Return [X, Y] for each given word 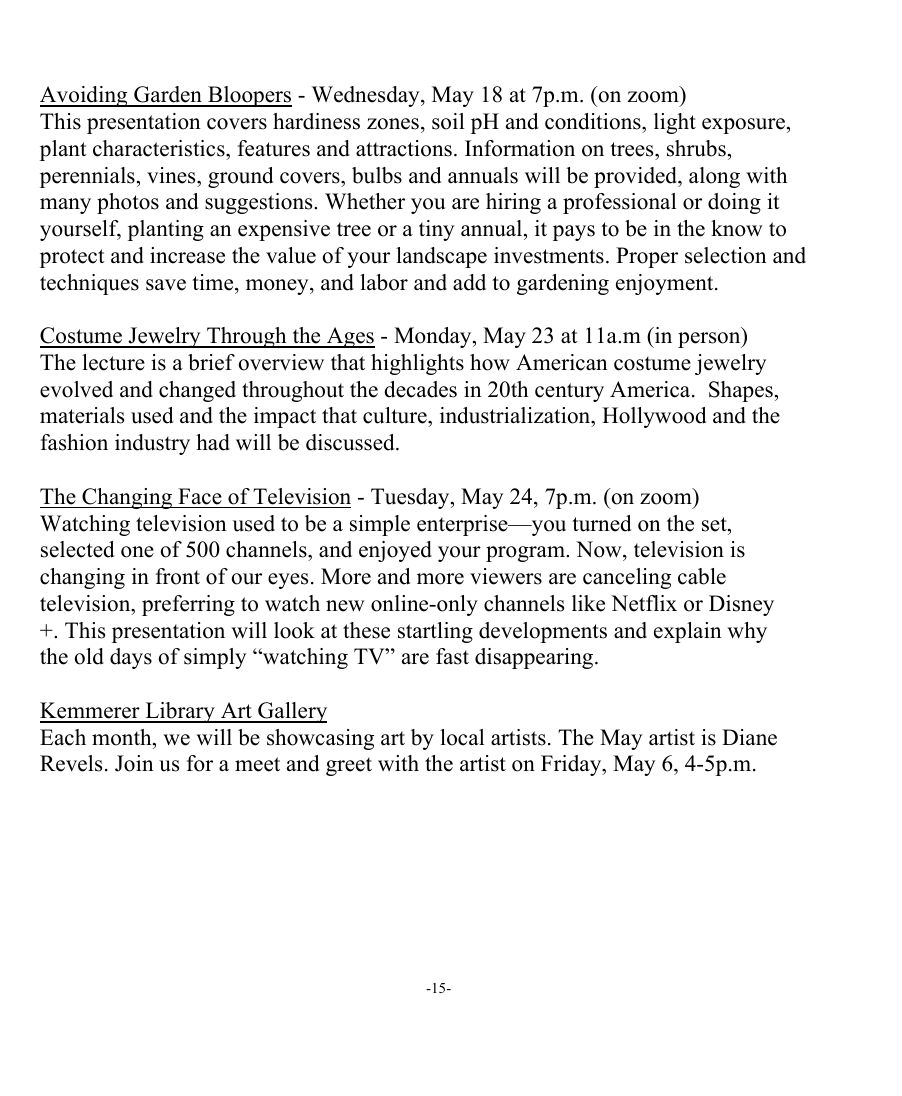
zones [393, 124]
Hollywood [654, 417]
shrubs [696, 148]
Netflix [644, 603]
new [345, 606]
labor [384, 282]
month [123, 737]
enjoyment [666, 284]
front [178, 576]
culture [396, 417]
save [166, 285]
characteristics [160, 148]
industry [152, 444]
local [462, 737]
